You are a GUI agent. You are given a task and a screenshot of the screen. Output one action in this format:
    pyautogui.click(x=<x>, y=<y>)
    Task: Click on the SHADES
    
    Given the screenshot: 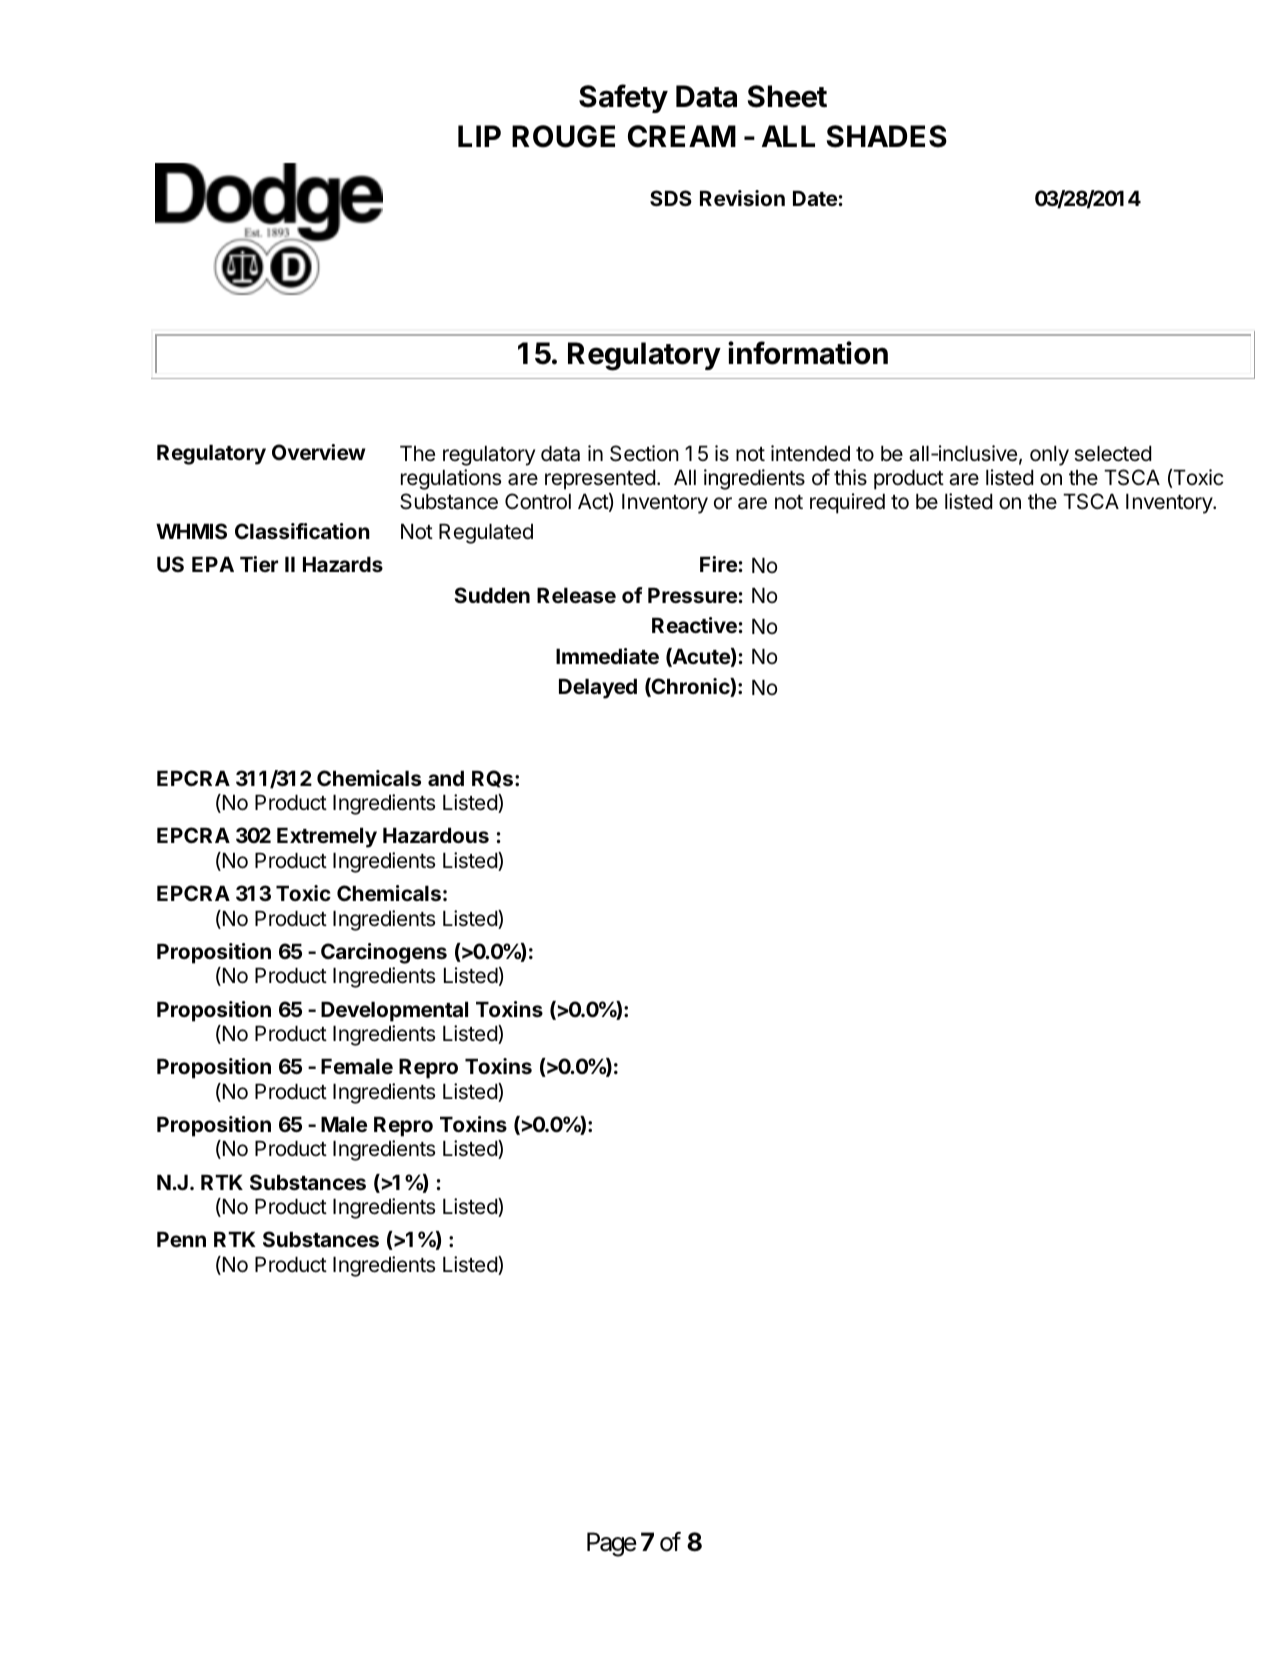 What is the action you would take?
    pyautogui.click(x=887, y=136)
